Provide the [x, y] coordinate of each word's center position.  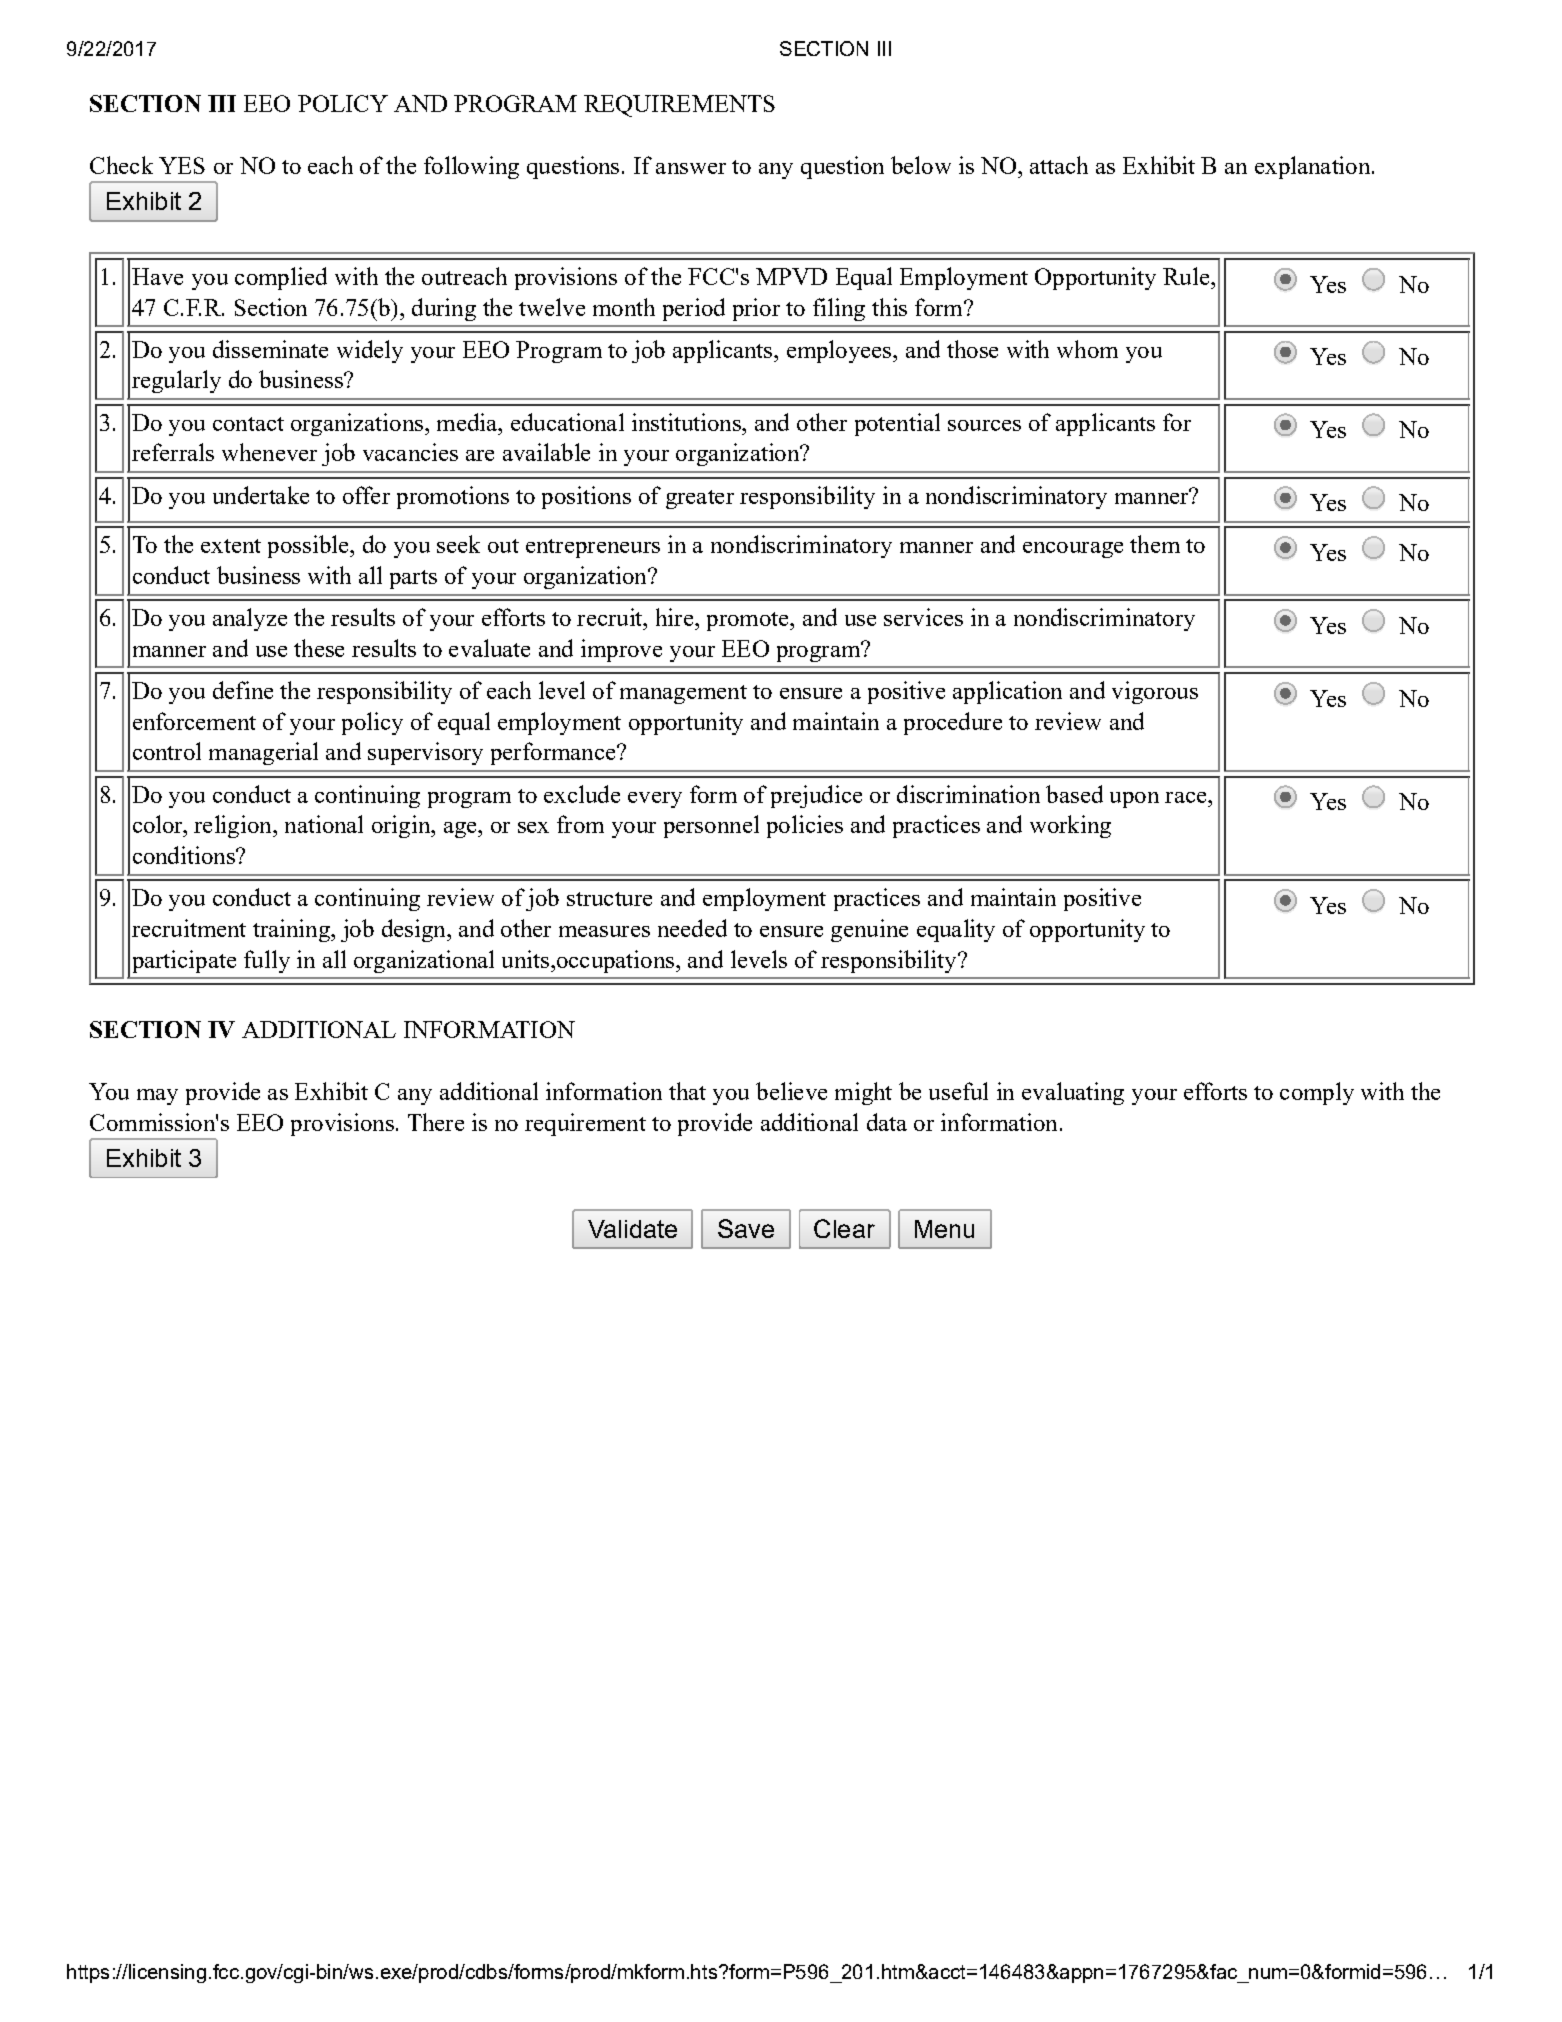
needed [692, 928]
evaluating [1073, 1093]
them [1155, 544]
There [436, 1122]
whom [1087, 349]
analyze [250, 619]
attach [1059, 165]
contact [248, 424]
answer [691, 168]
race [1187, 797]
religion [234, 826]
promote [749, 621]
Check [121, 165]
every [655, 800]
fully [267, 961]
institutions [687, 422]
